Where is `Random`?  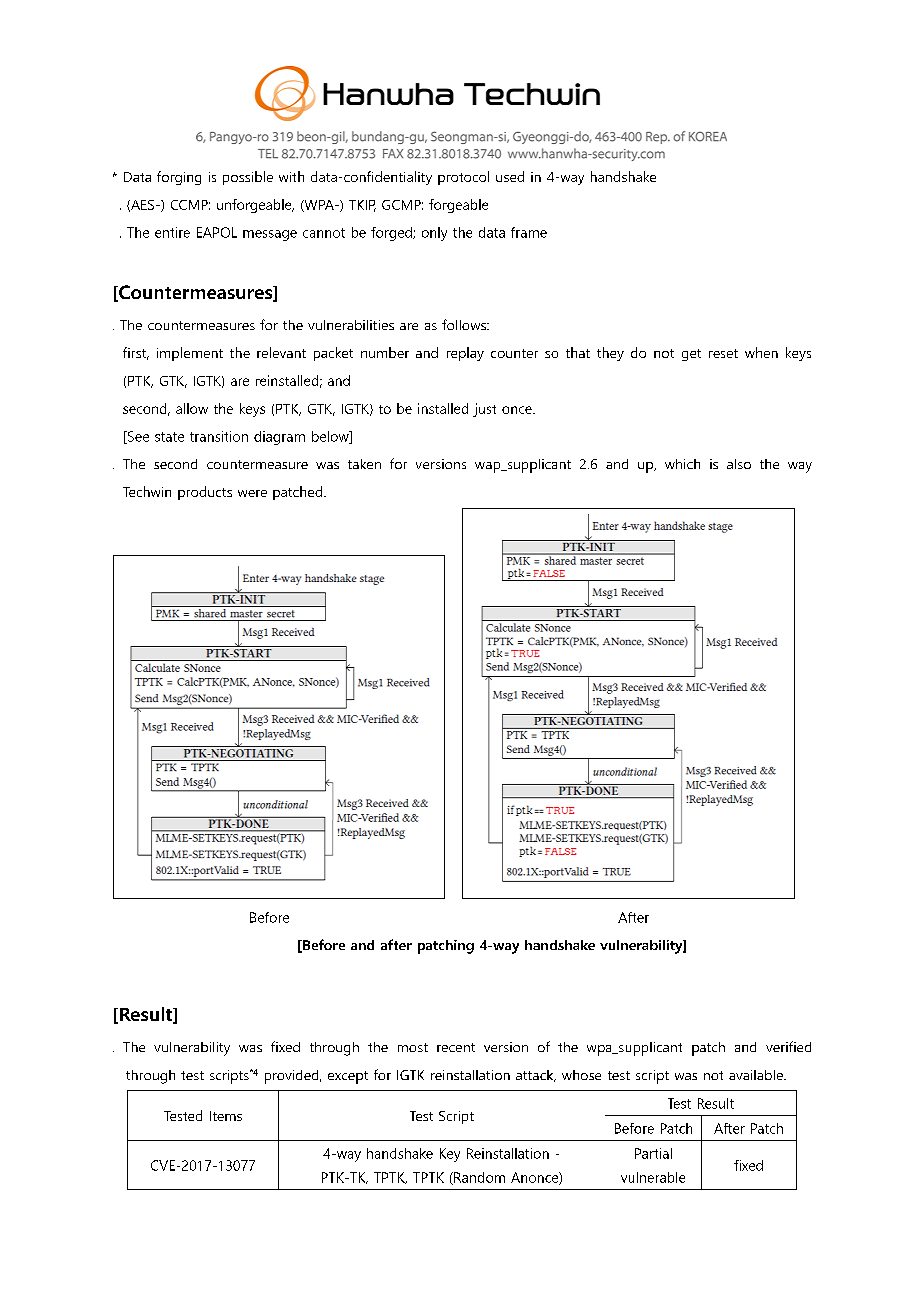
Random is located at coordinates (478, 1178).
